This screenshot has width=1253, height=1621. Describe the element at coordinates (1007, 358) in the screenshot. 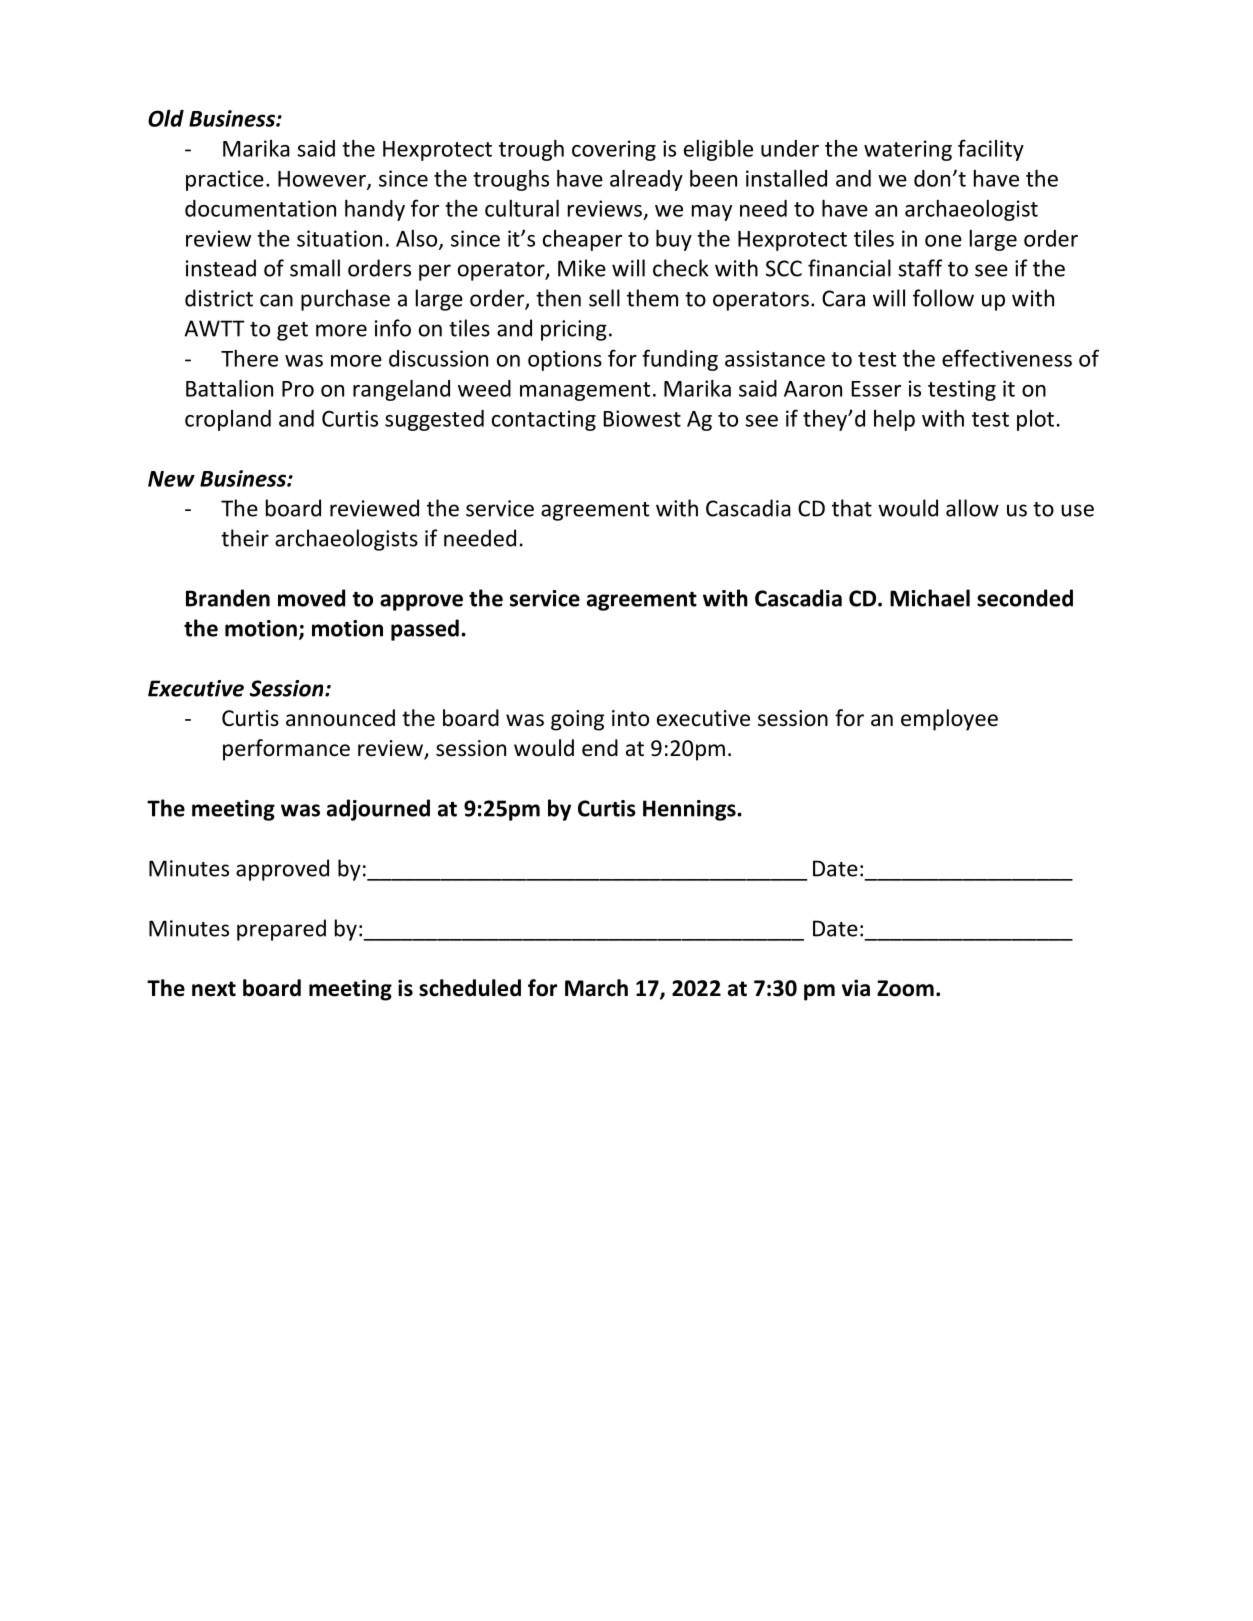

I see `effectiveness` at that location.
